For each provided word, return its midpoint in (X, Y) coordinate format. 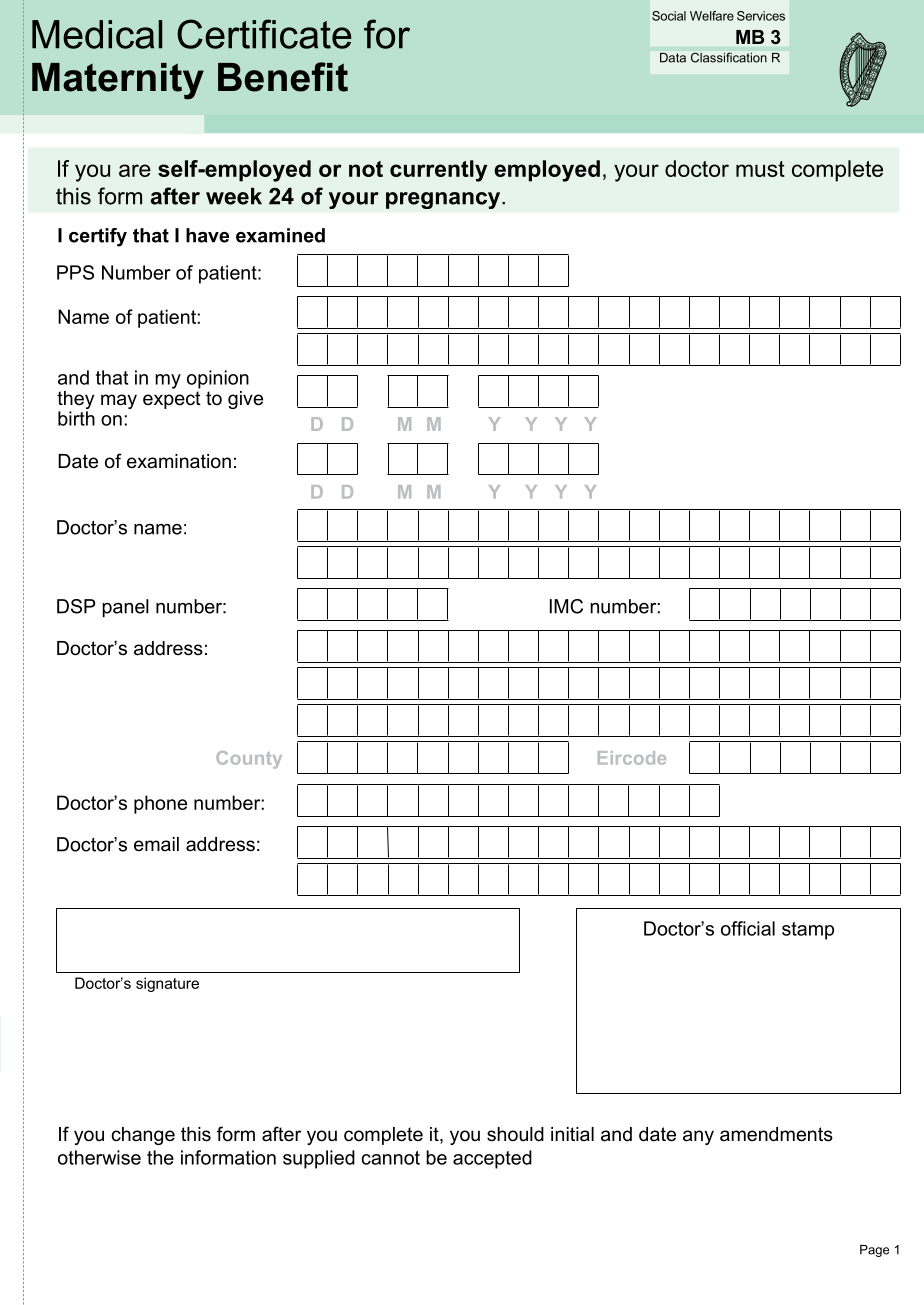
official (748, 928)
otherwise (99, 1157)
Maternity (118, 81)
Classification (729, 58)
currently (438, 171)
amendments (776, 1134)
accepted (492, 1159)
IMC (566, 606)
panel (125, 608)
